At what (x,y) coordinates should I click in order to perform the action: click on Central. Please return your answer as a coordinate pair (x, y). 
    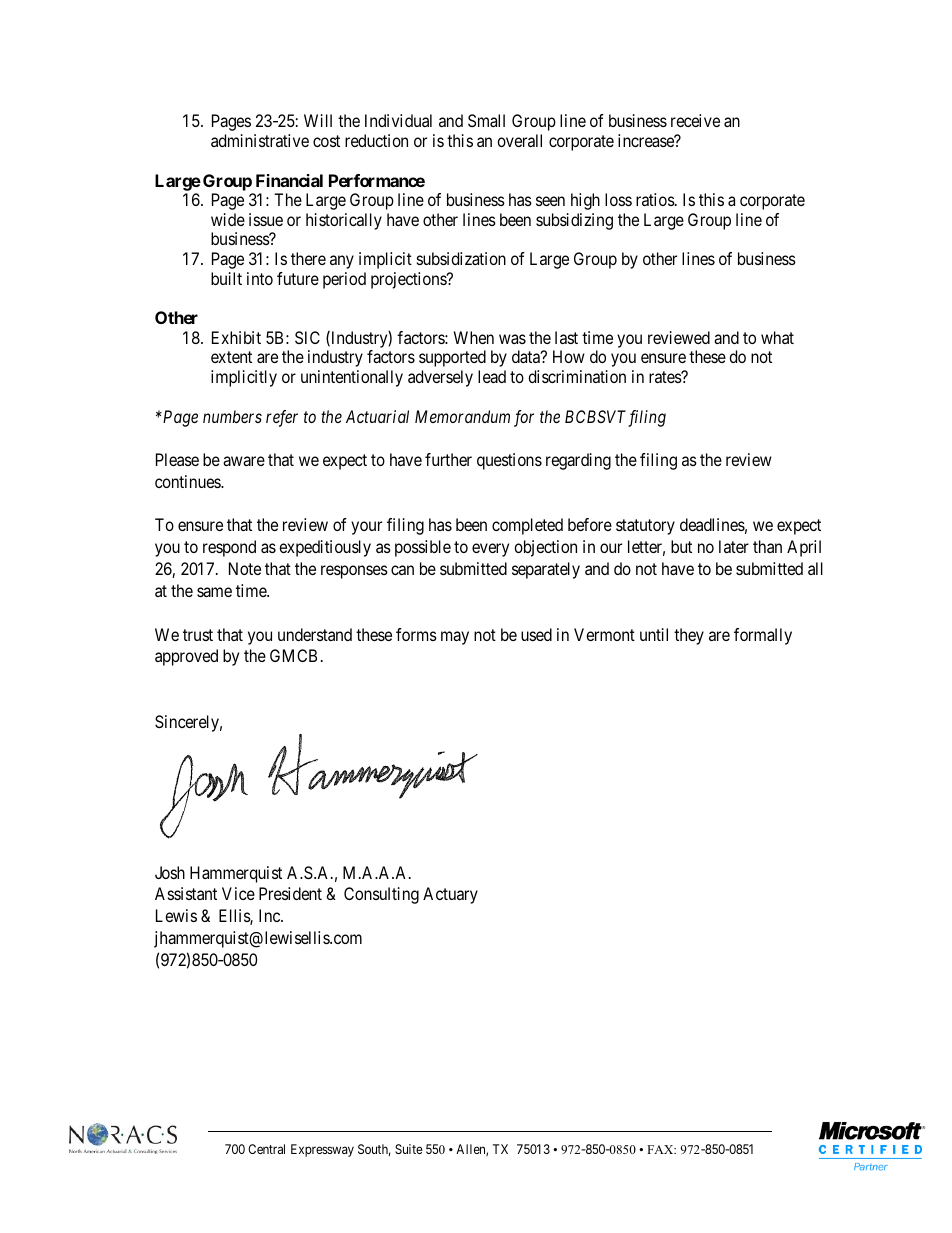
    Looking at the image, I should click on (266, 1149).
